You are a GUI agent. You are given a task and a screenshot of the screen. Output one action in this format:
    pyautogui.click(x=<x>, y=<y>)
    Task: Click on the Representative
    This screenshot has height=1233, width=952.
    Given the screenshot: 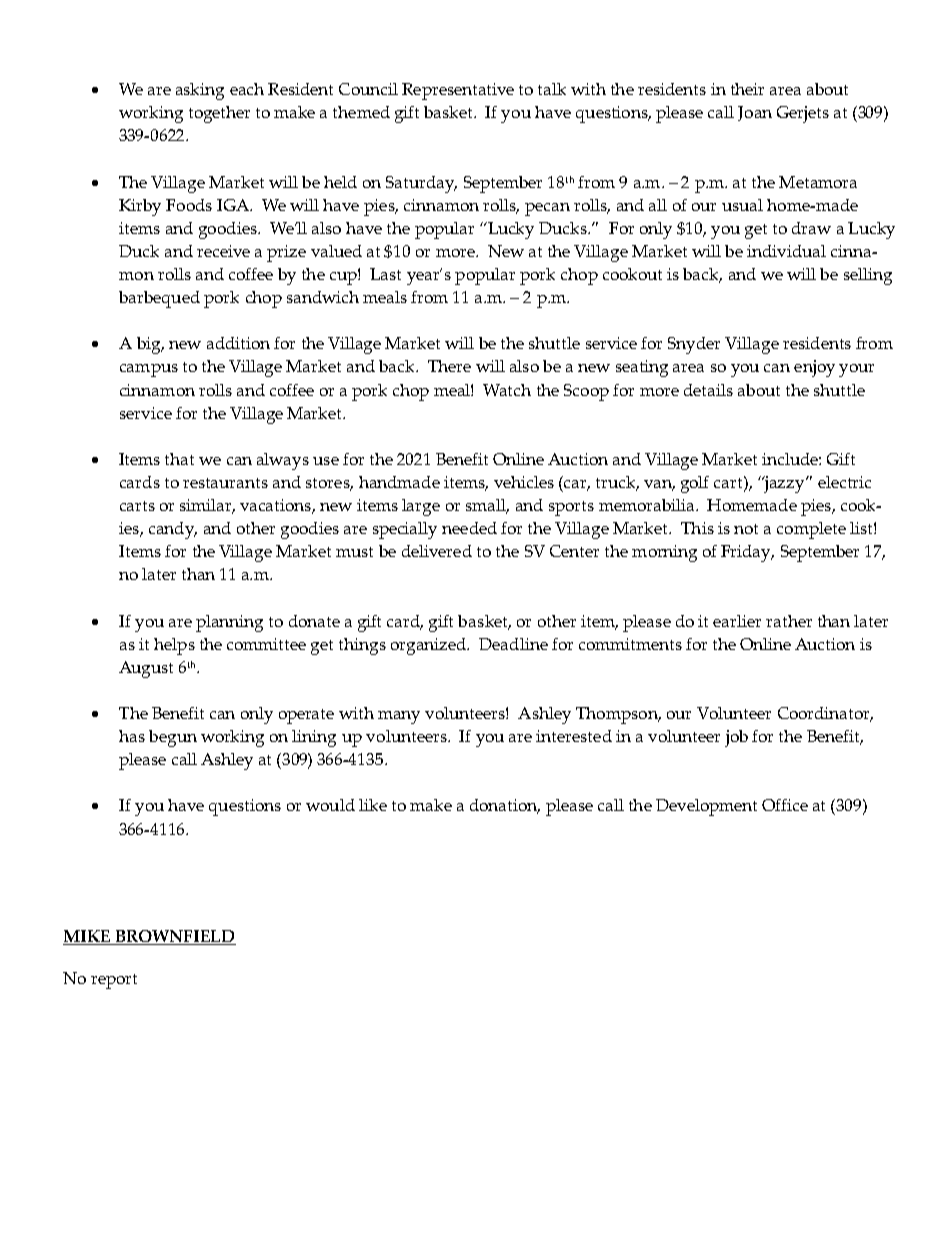 What is the action you would take?
    pyautogui.click(x=458, y=91)
